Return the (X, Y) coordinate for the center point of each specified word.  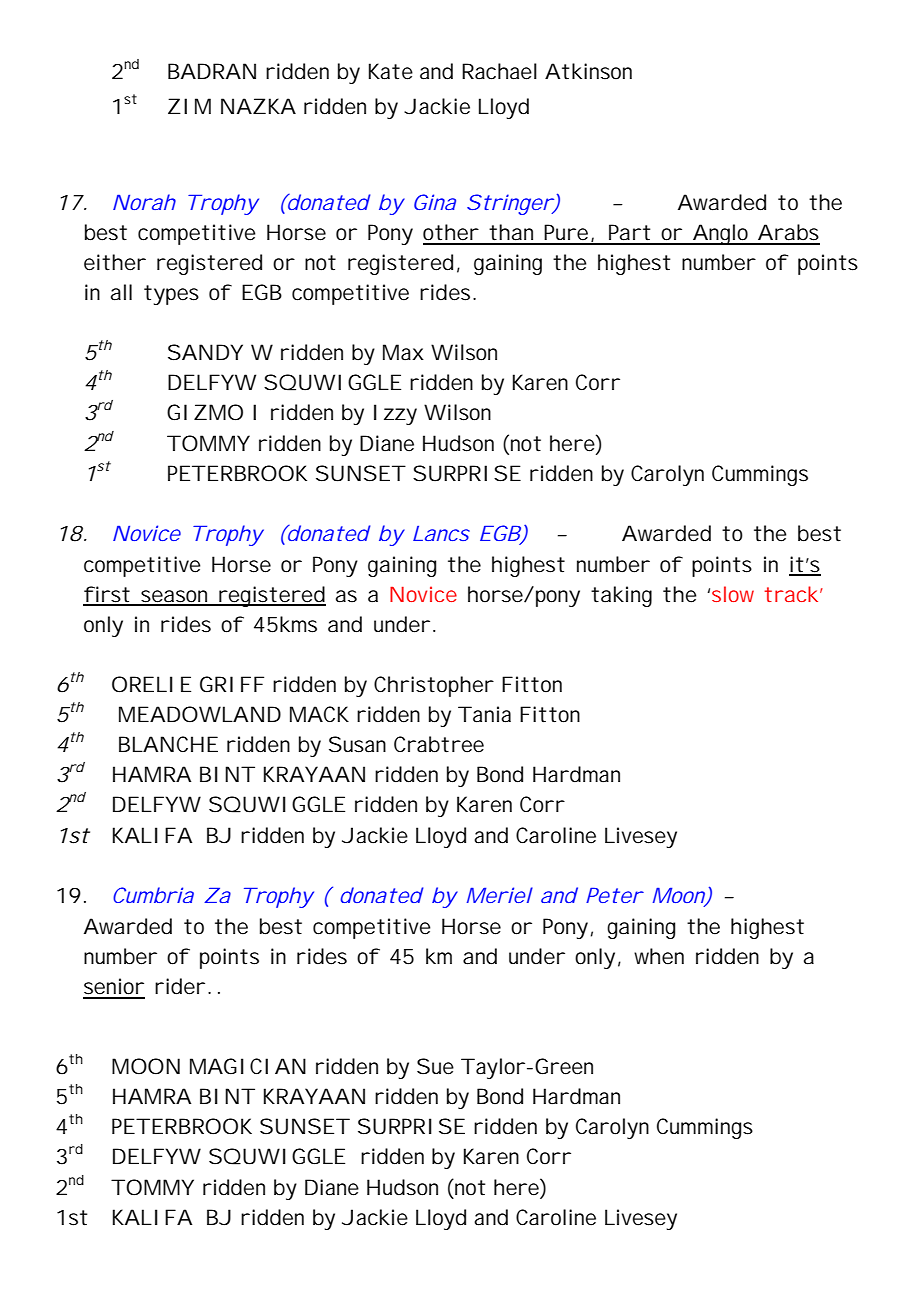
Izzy (395, 414)
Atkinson (588, 71)
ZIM (189, 106)
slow (733, 594)
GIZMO (205, 412)
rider (180, 986)
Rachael (499, 71)
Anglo (721, 234)
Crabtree (439, 744)
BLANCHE (168, 744)
